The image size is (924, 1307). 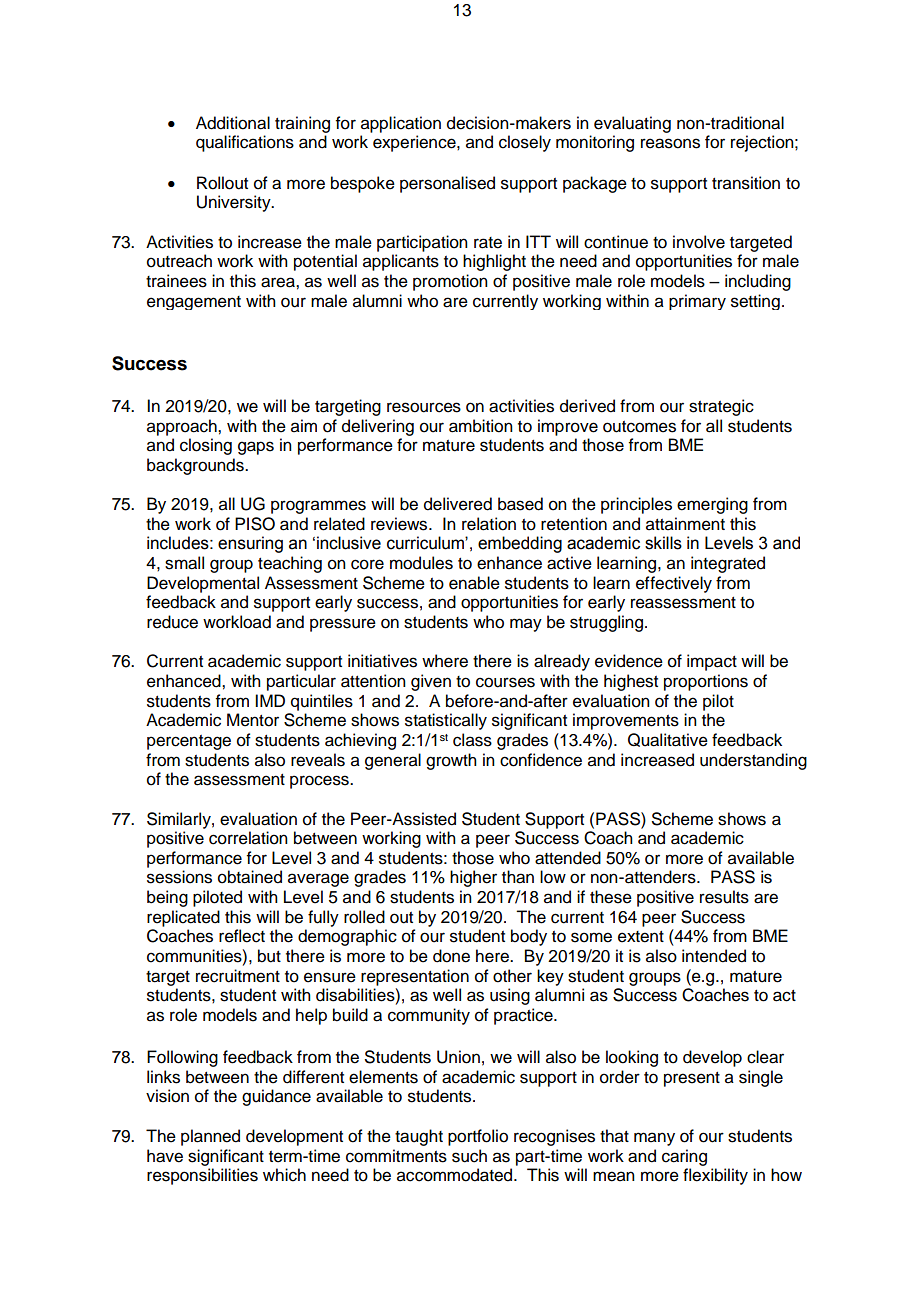 I want to click on outcomes, so click(x=639, y=427).
